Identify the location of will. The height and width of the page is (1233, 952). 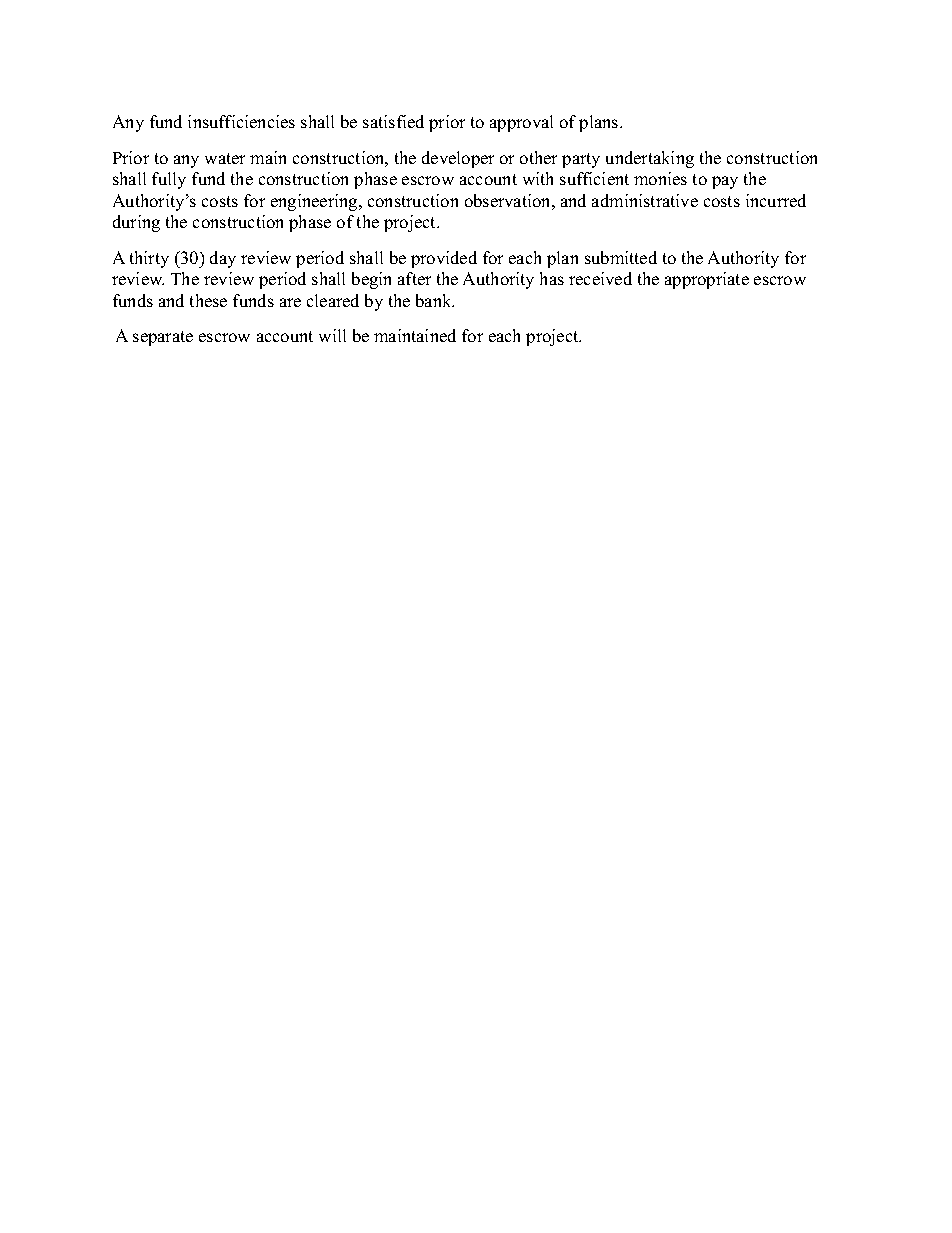
(332, 335).
